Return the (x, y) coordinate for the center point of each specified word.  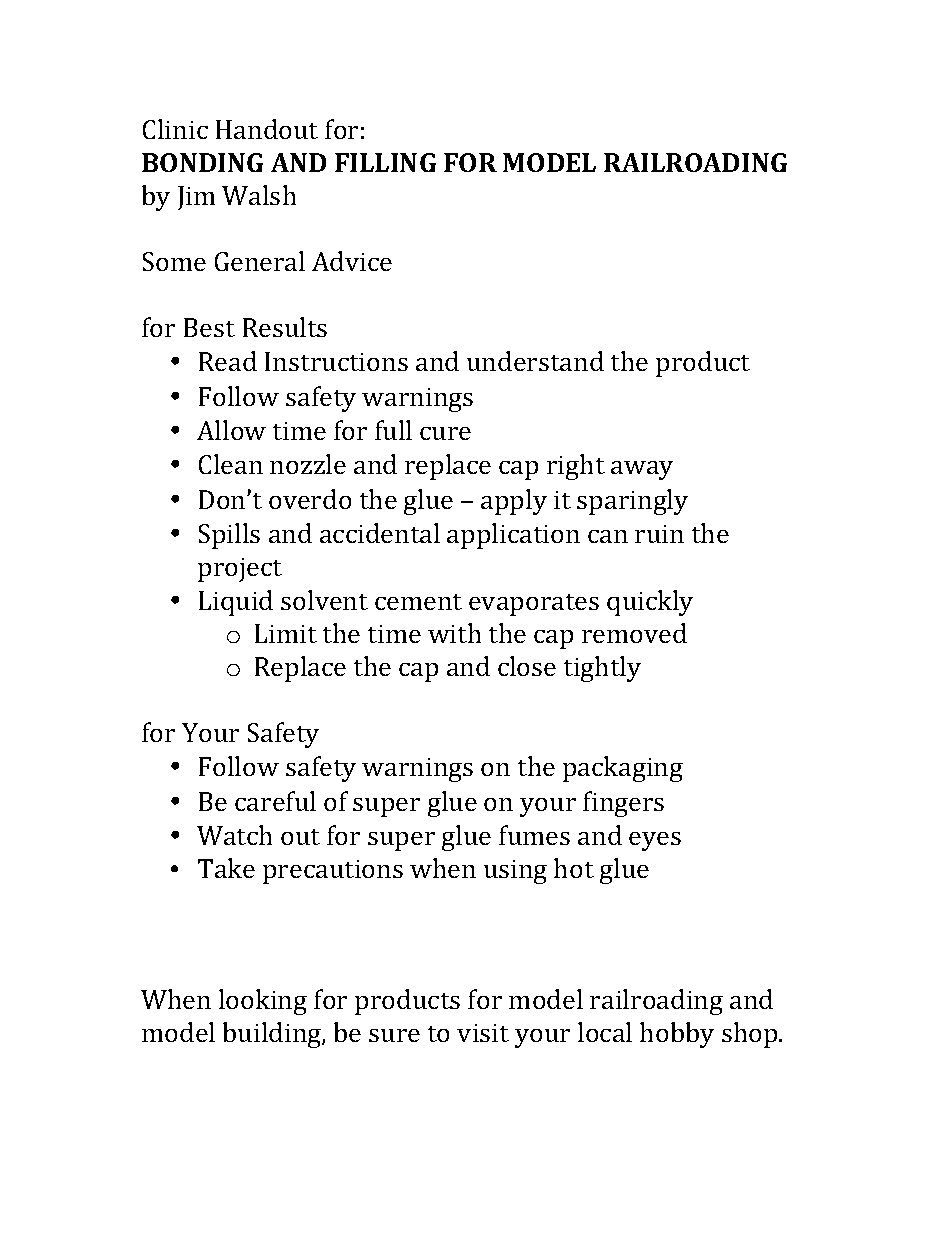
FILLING (385, 162)
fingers (623, 804)
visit (483, 1033)
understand (535, 361)
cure (445, 433)
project (240, 570)
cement (418, 602)
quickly (650, 603)
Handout (267, 129)
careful (275, 801)
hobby (677, 1035)
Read (228, 361)
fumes (534, 835)
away (642, 470)
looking (263, 1002)
